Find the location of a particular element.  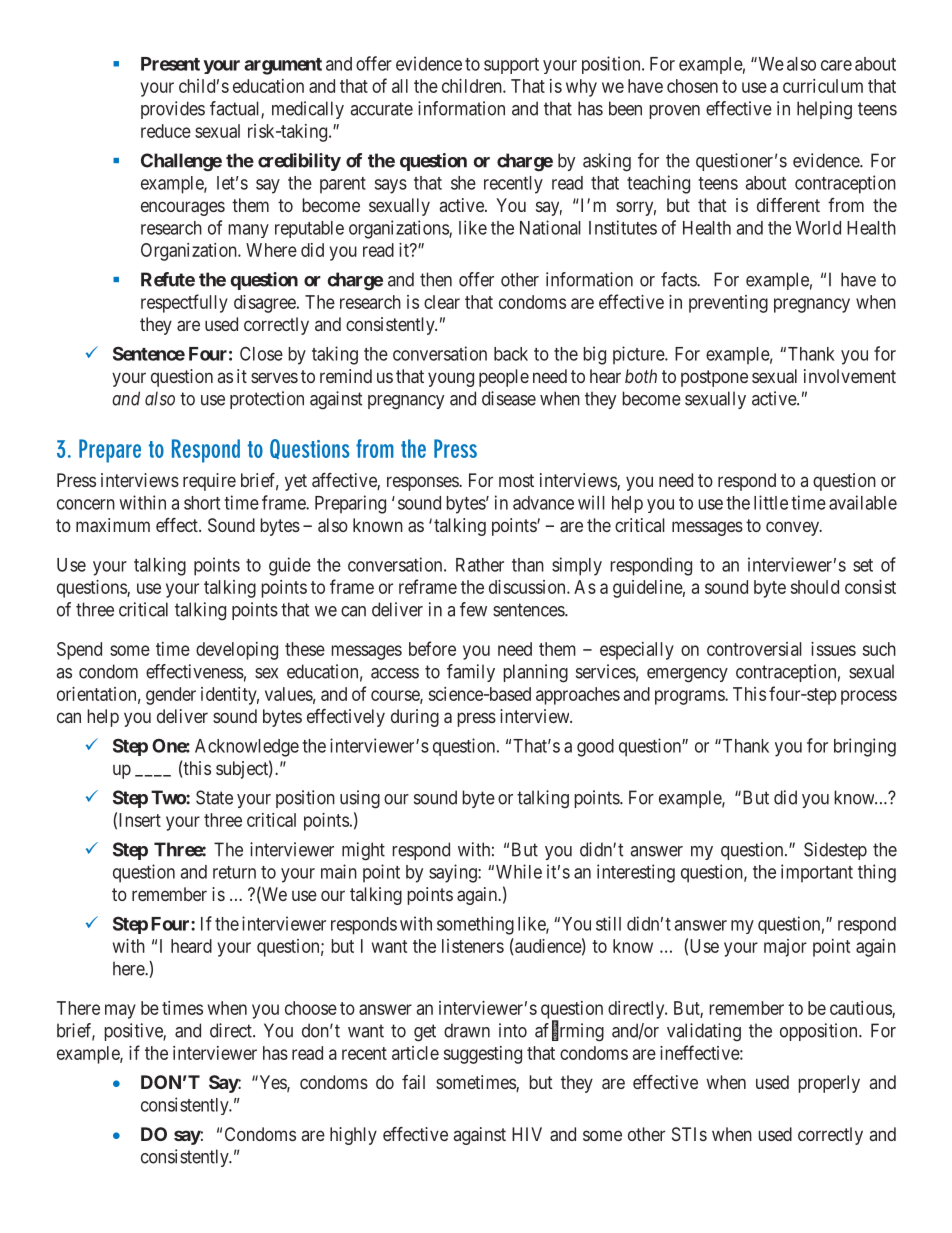

HIV is located at coordinates (527, 1134).
